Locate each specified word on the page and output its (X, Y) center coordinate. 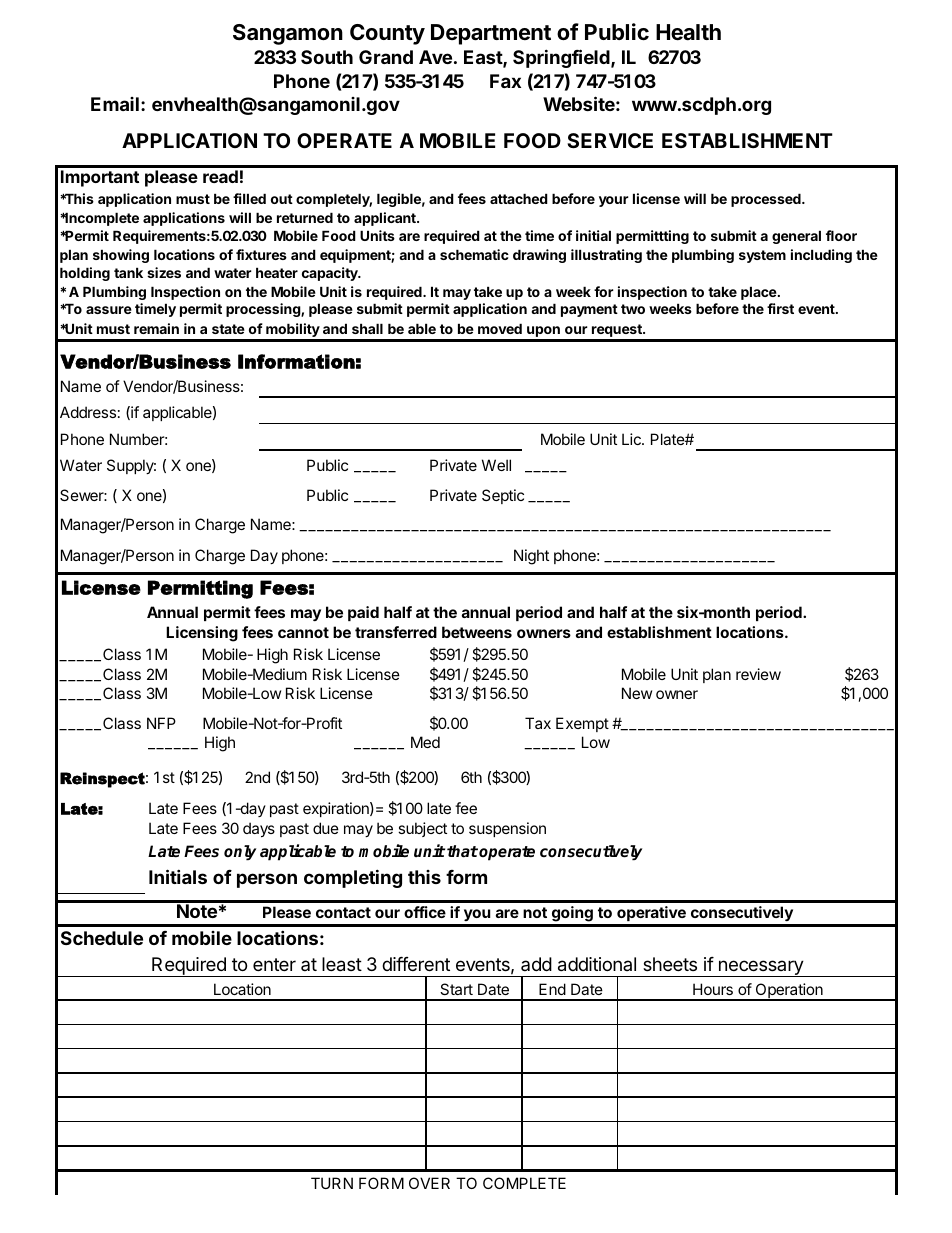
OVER (429, 1183)
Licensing (202, 634)
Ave (435, 57)
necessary (760, 968)
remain (156, 328)
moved (500, 328)
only (240, 853)
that (462, 851)
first (780, 308)
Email (115, 104)
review (758, 674)
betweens (477, 632)
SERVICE (610, 140)
